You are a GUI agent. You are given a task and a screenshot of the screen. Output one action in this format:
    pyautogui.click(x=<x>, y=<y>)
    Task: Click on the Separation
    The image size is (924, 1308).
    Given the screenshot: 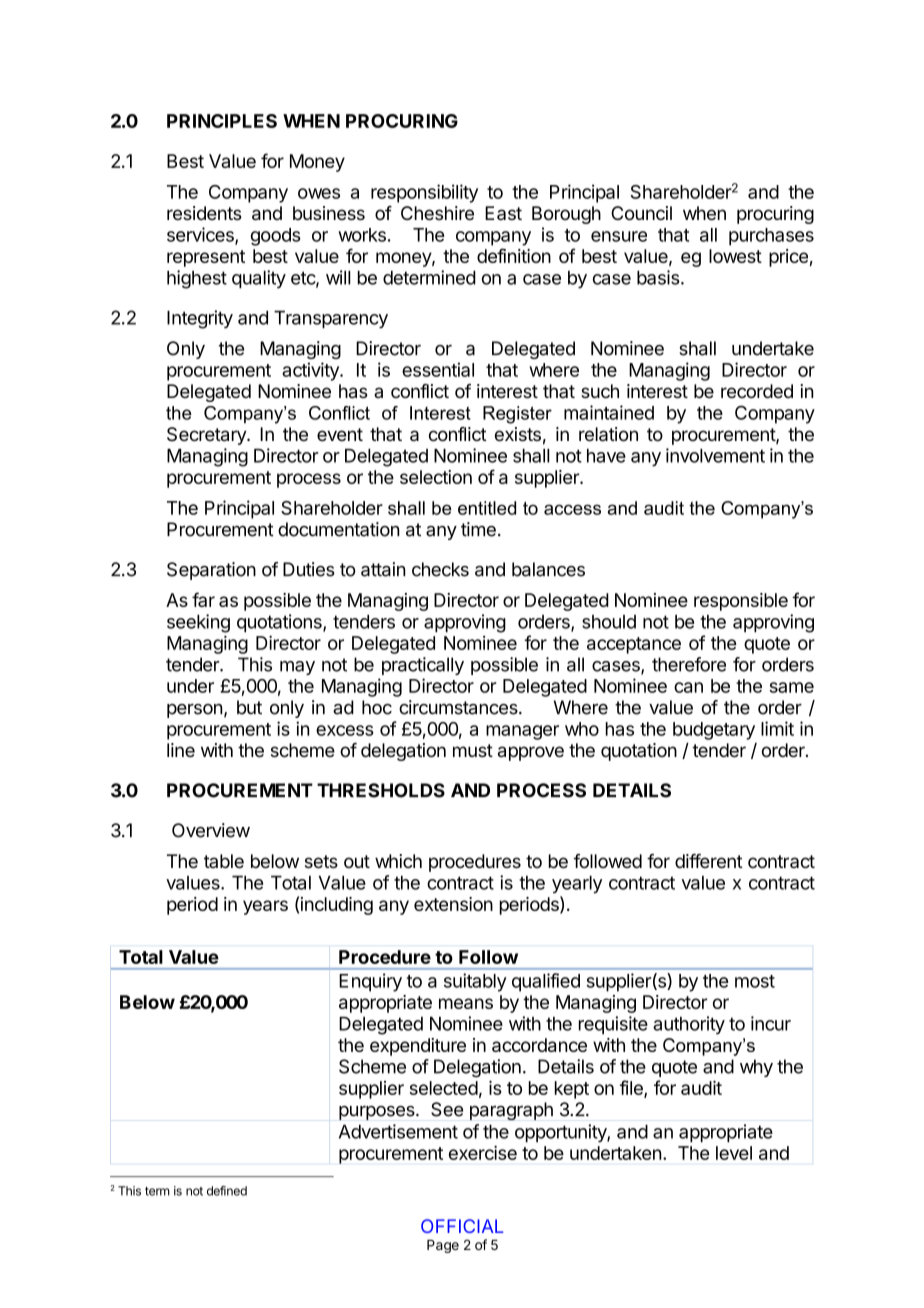 What is the action you would take?
    pyautogui.click(x=211, y=571)
